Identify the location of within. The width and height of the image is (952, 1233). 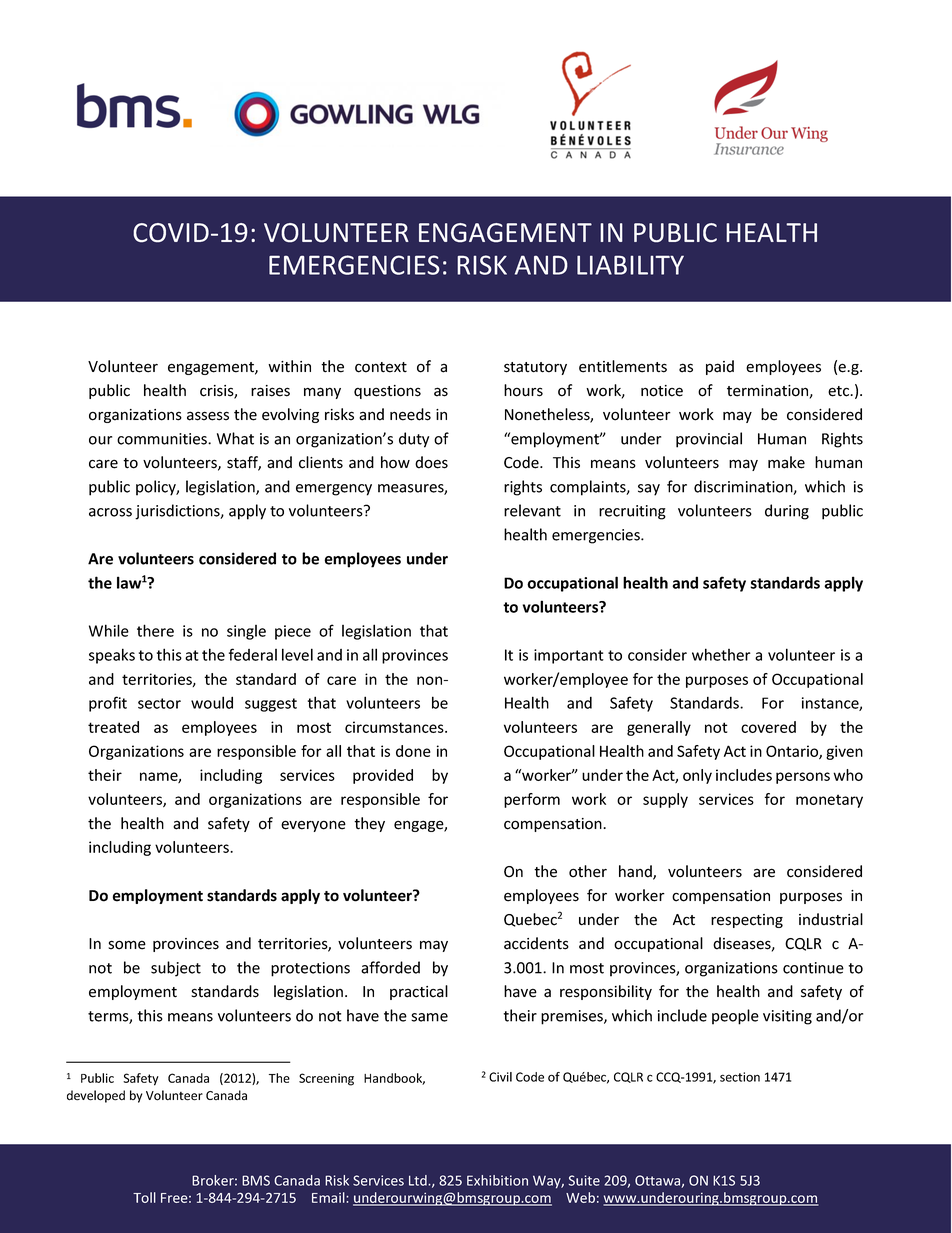
(289, 366).
